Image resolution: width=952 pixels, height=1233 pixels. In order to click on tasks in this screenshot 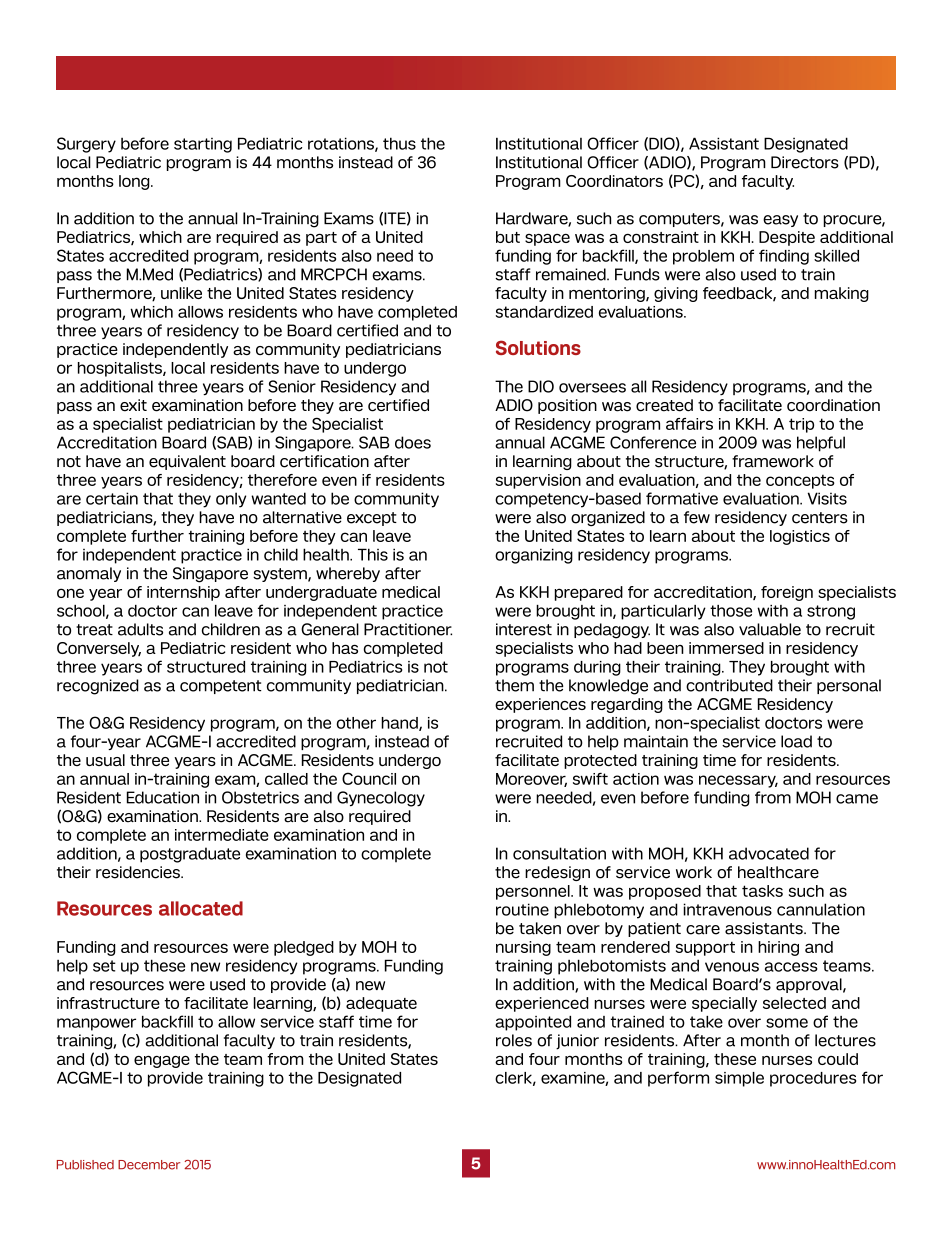, I will do `click(762, 891)`.
